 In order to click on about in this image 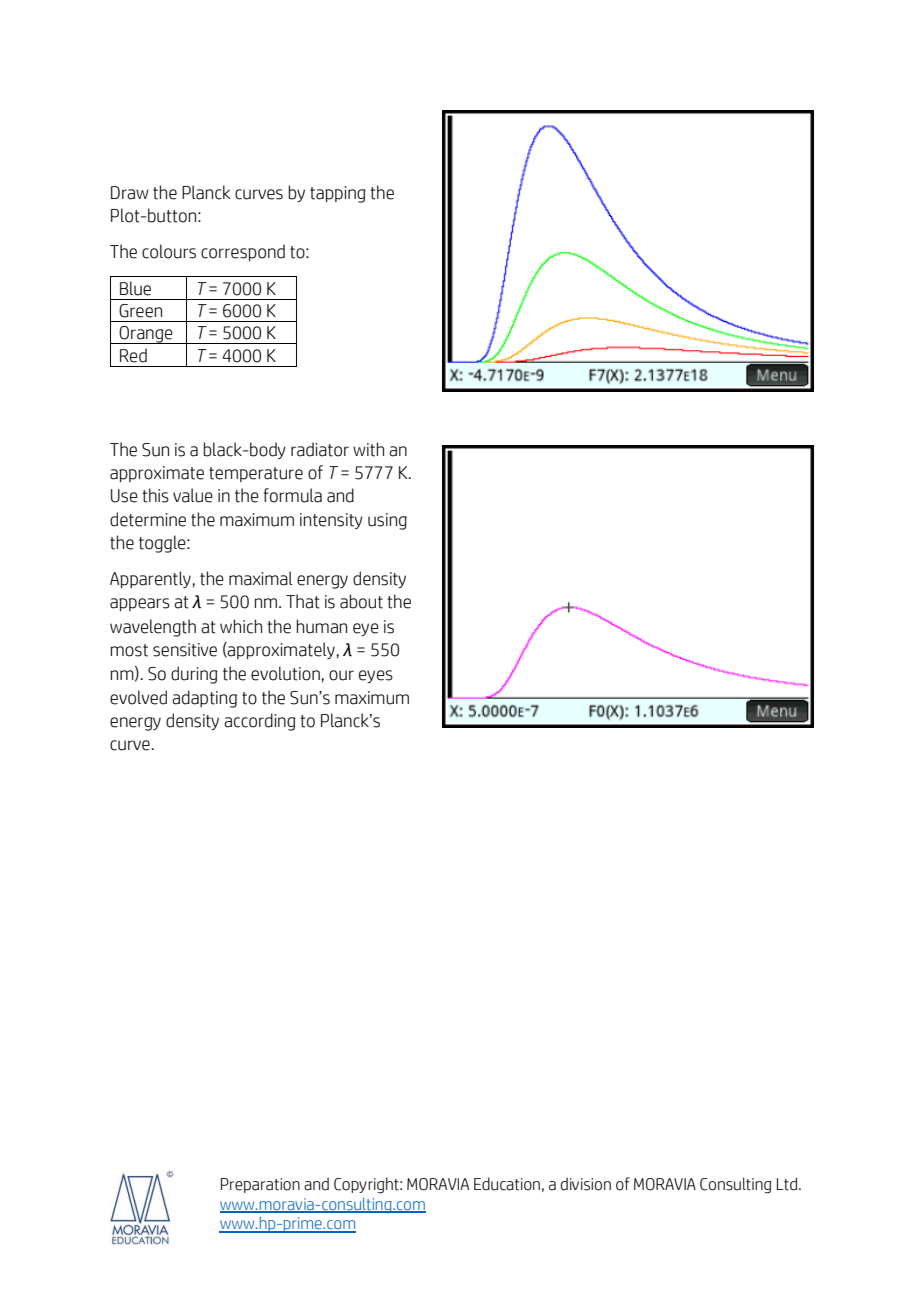, I will do `click(361, 601)`.
